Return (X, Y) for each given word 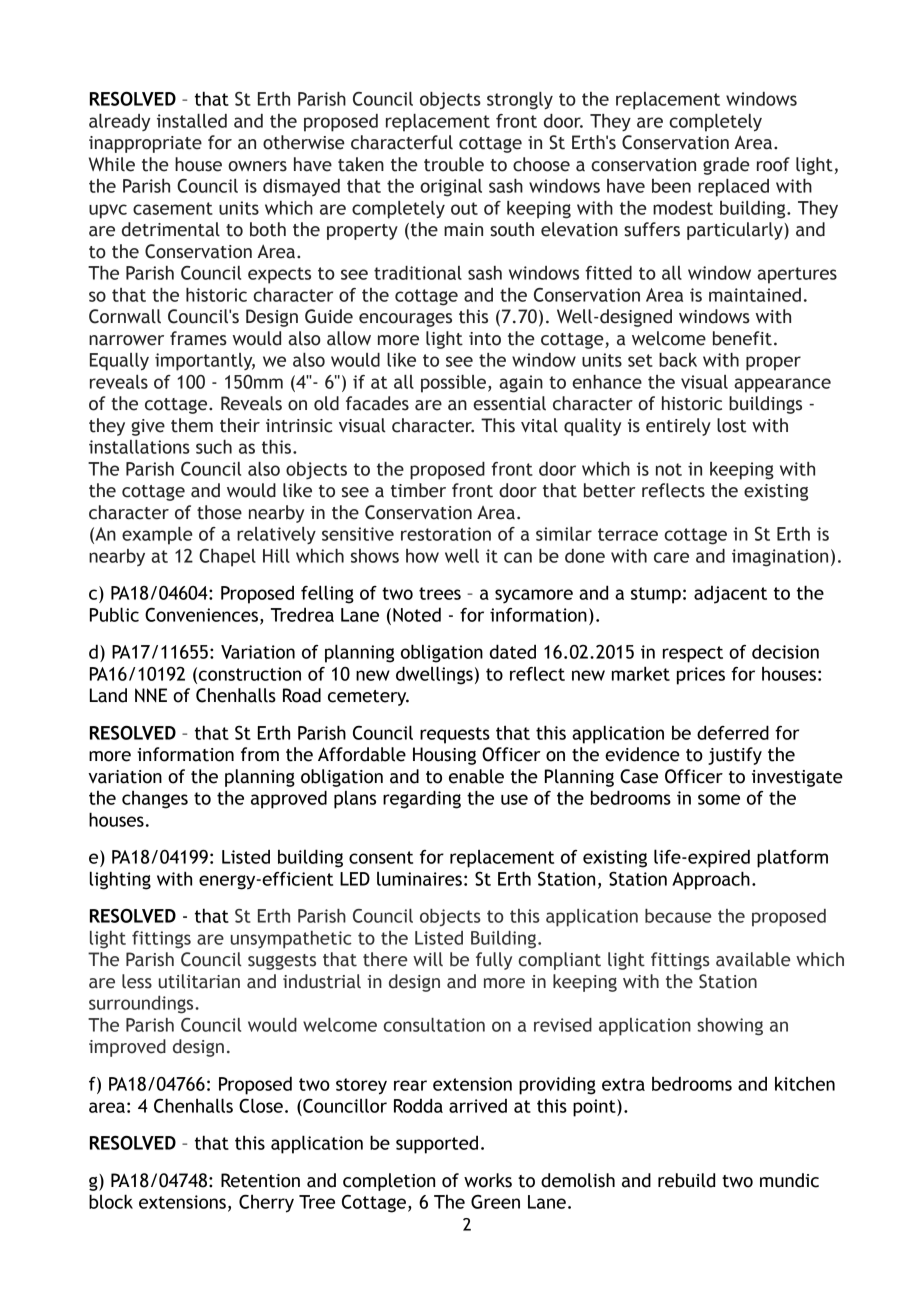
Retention (260, 1180)
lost (731, 425)
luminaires (419, 879)
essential (509, 403)
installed (192, 121)
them (192, 425)
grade (726, 166)
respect (693, 654)
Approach (711, 880)
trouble (454, 164)
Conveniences (201, 614)
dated (513, 651)
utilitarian (199, 981)
